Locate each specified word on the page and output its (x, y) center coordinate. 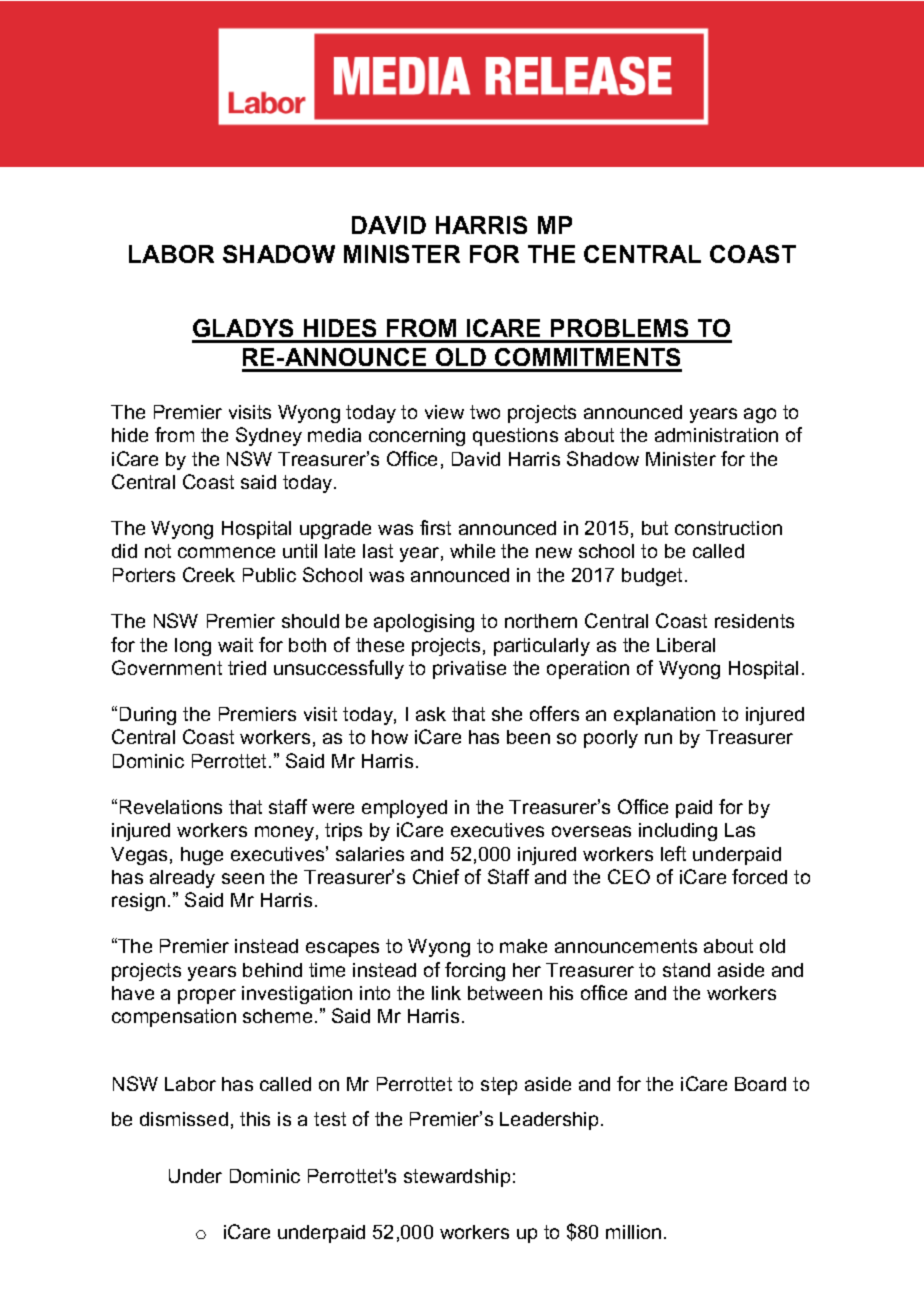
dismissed (184, 1119)
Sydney (269, 436)
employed (404, 809)
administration (716, 435)
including (678, 832)
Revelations (171, 807)
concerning (417, 437)
